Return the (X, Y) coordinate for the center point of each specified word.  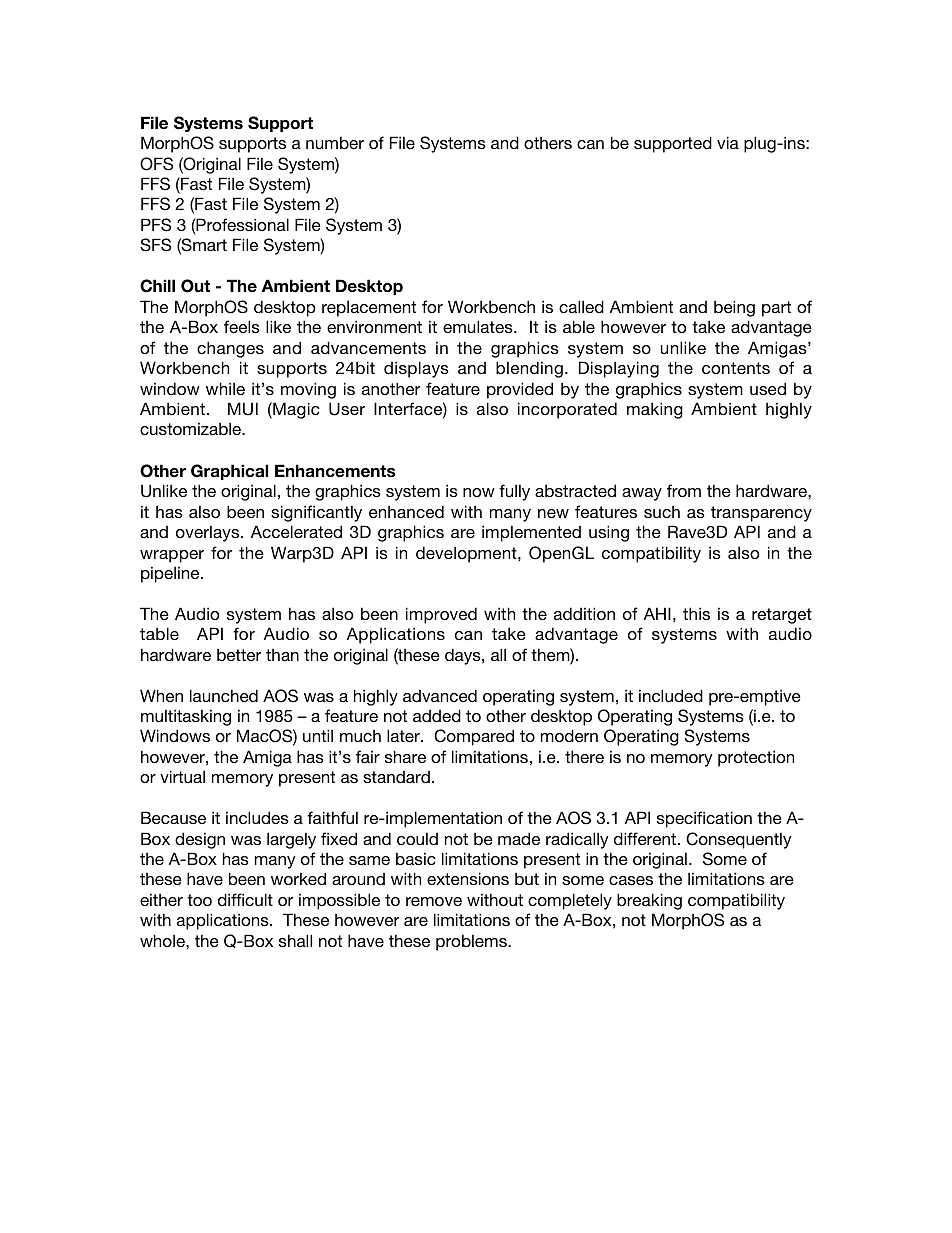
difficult (245, 899)
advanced (440, 695)
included (671, 695)
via (728, 142)
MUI (243, 409)
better (239, 654)
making (655, 410)
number (335, 142)
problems (472, 942)
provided (520, 390)
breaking (649, 901)
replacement (369, 308)
